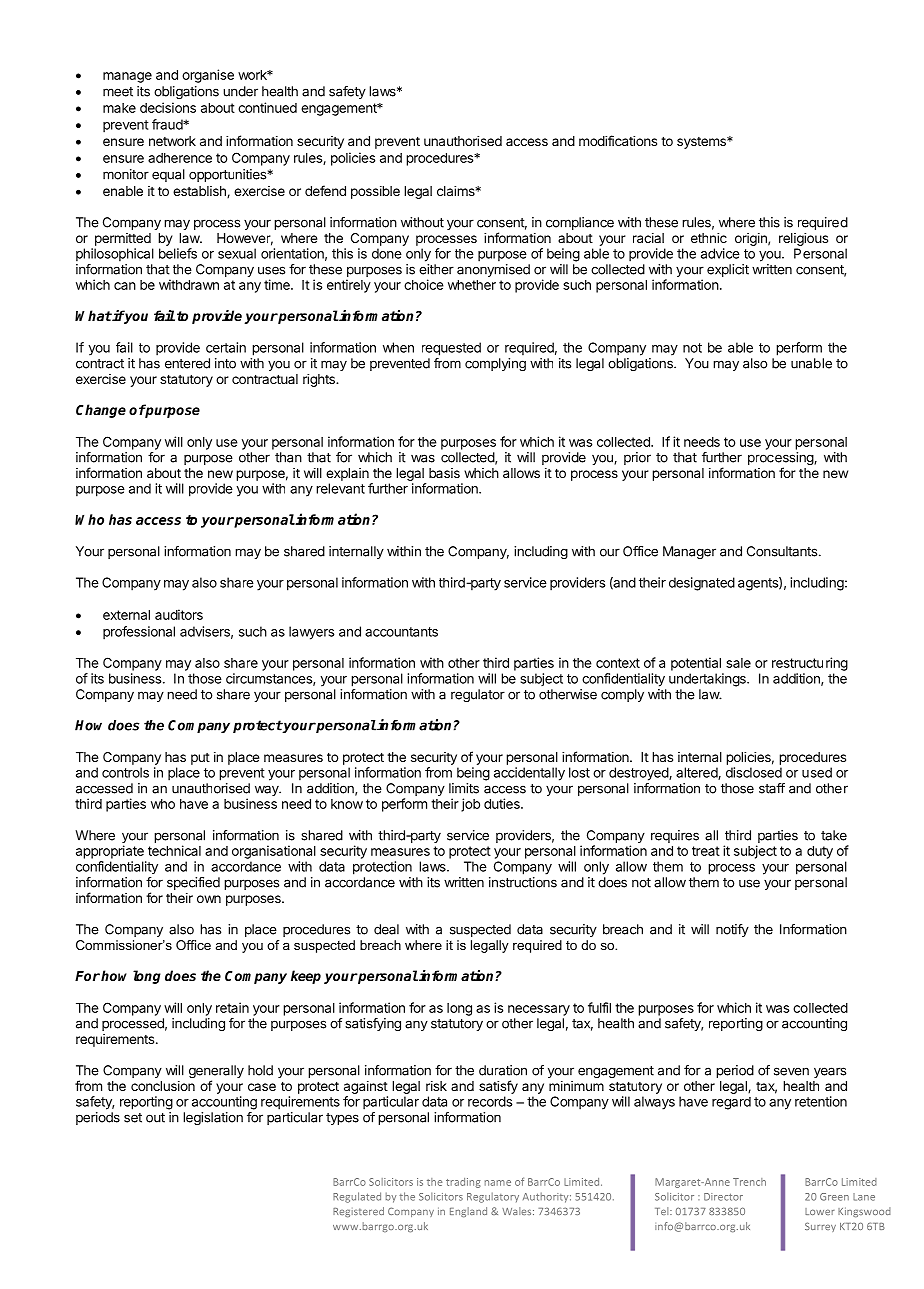  I want to click on modifications, so click(618, 140).
